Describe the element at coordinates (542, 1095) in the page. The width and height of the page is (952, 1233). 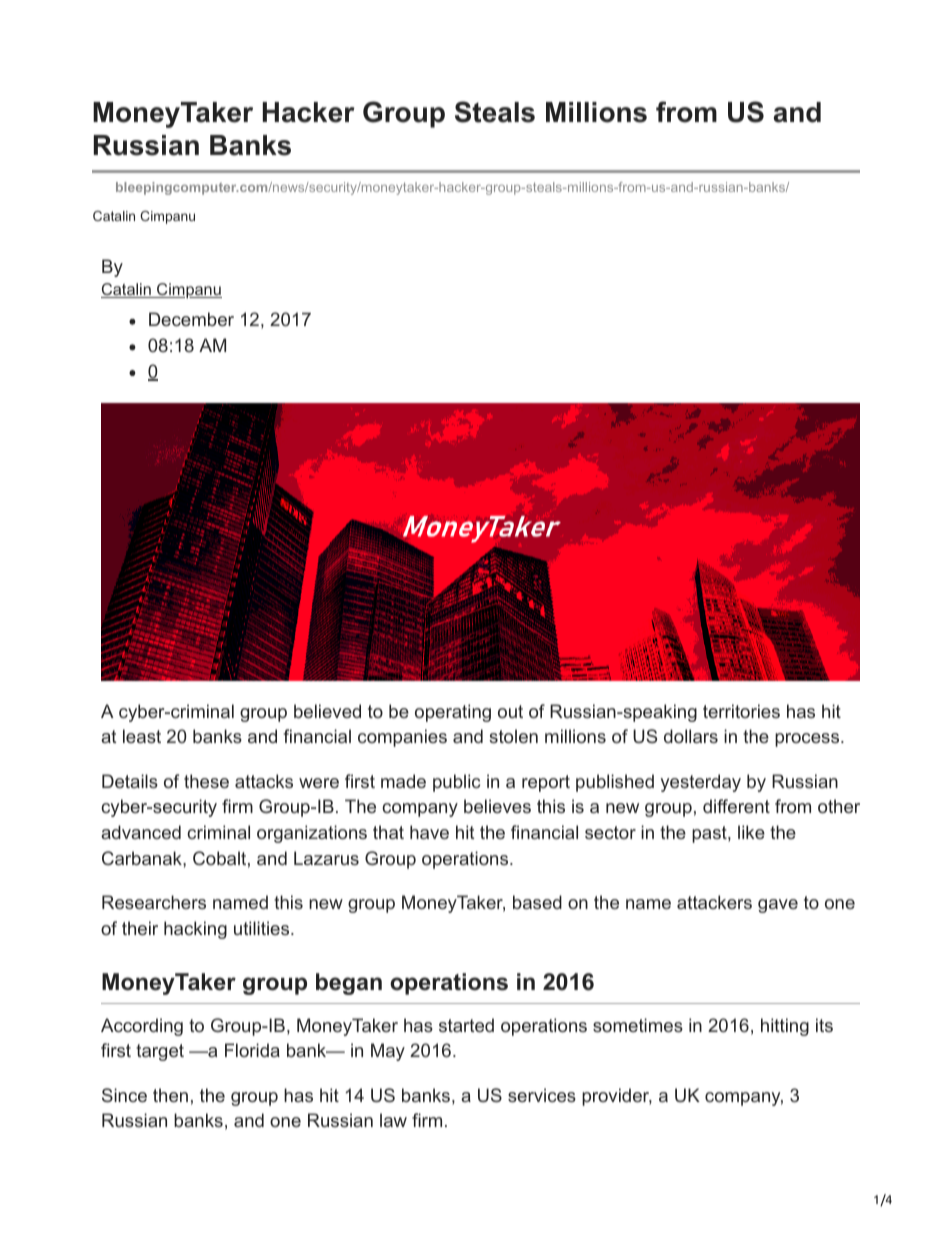
I see `services` at that location.
